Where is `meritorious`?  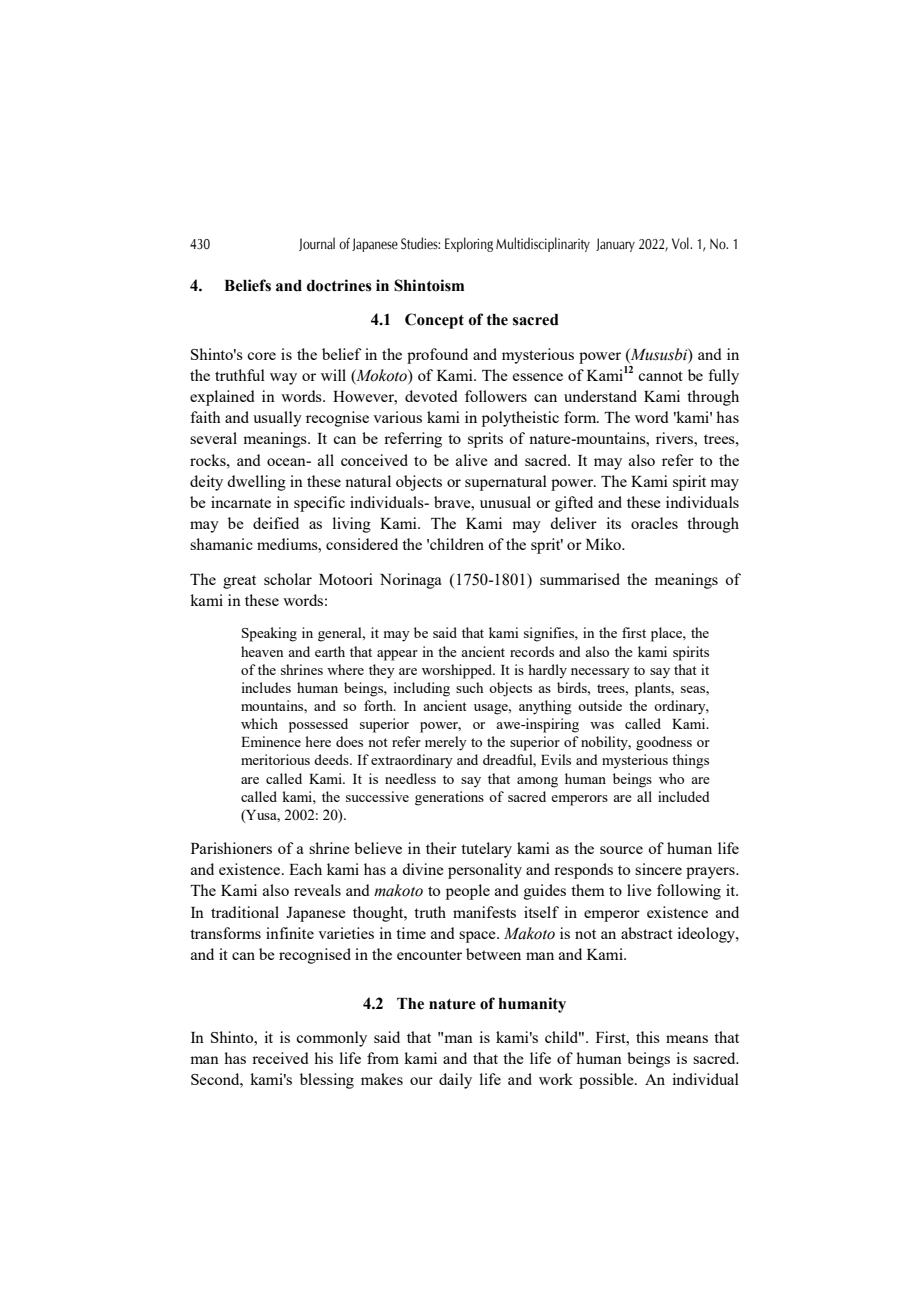 meritorious is located at coordinates (275, 759).
